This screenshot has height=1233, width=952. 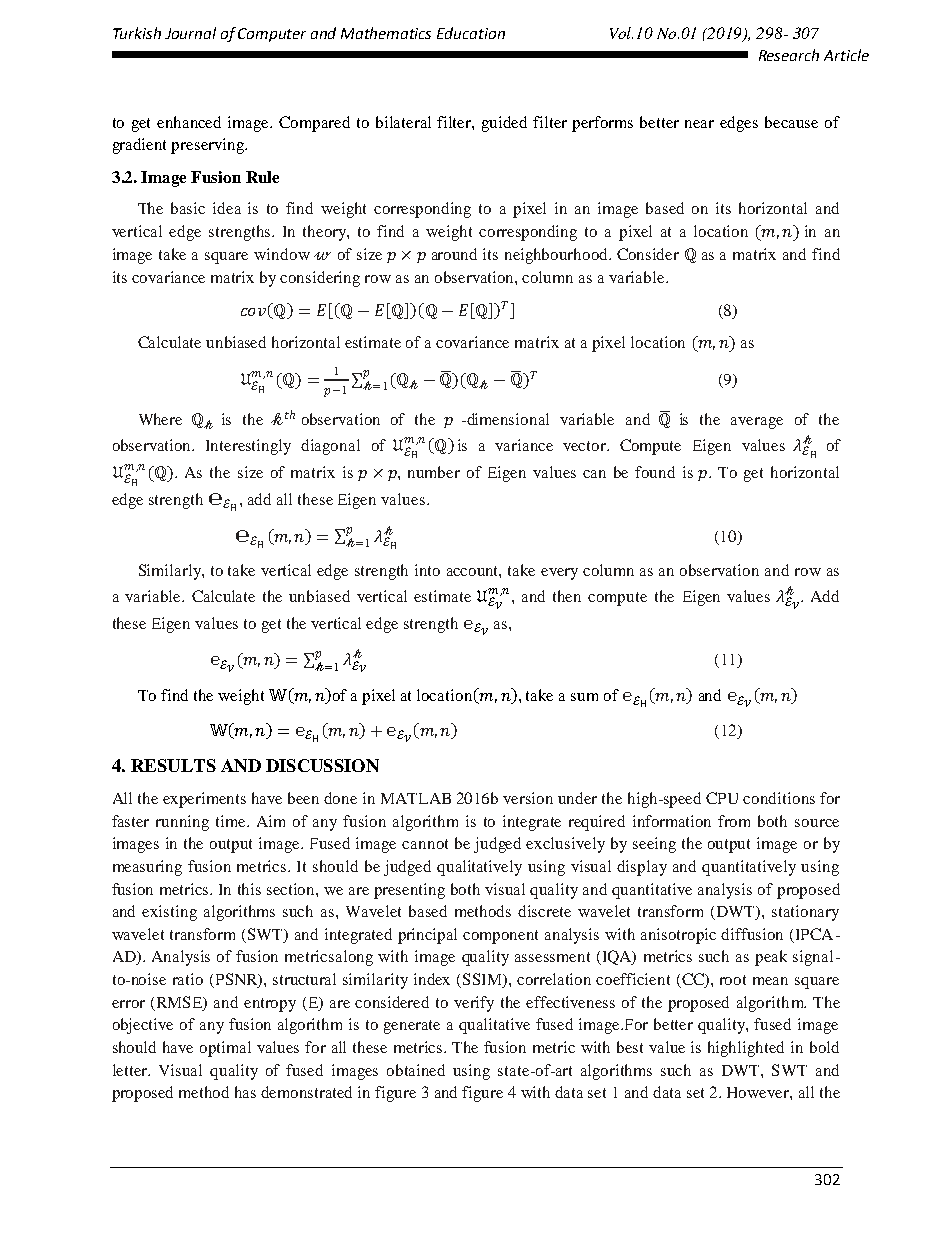 What do you see at coordinates (655, 472) in the screenshot?
I see `found` at bounding box center [655, 472].
